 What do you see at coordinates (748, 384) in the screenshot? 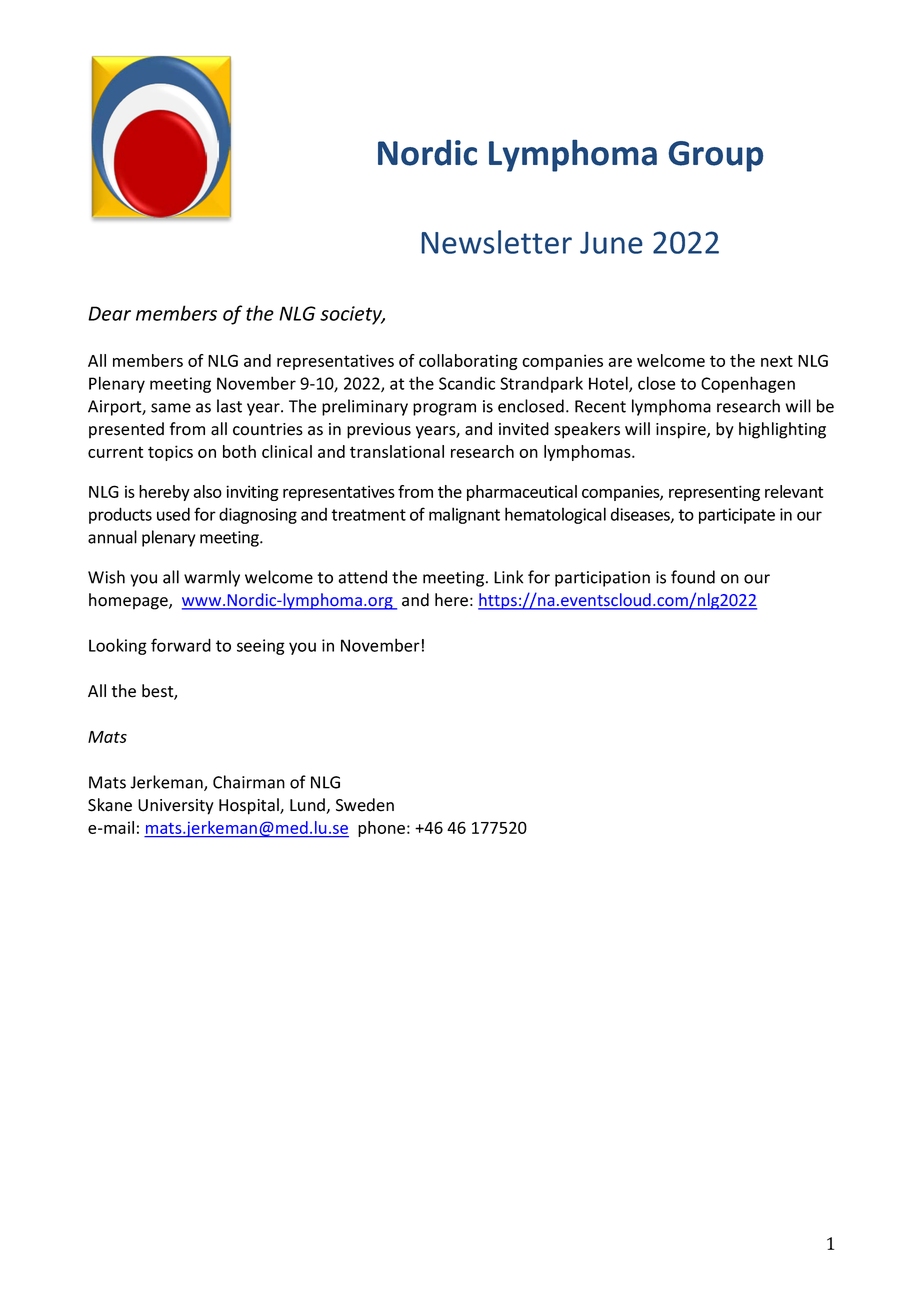
I see `Copenhagen` at bounding box center [748, 384].
